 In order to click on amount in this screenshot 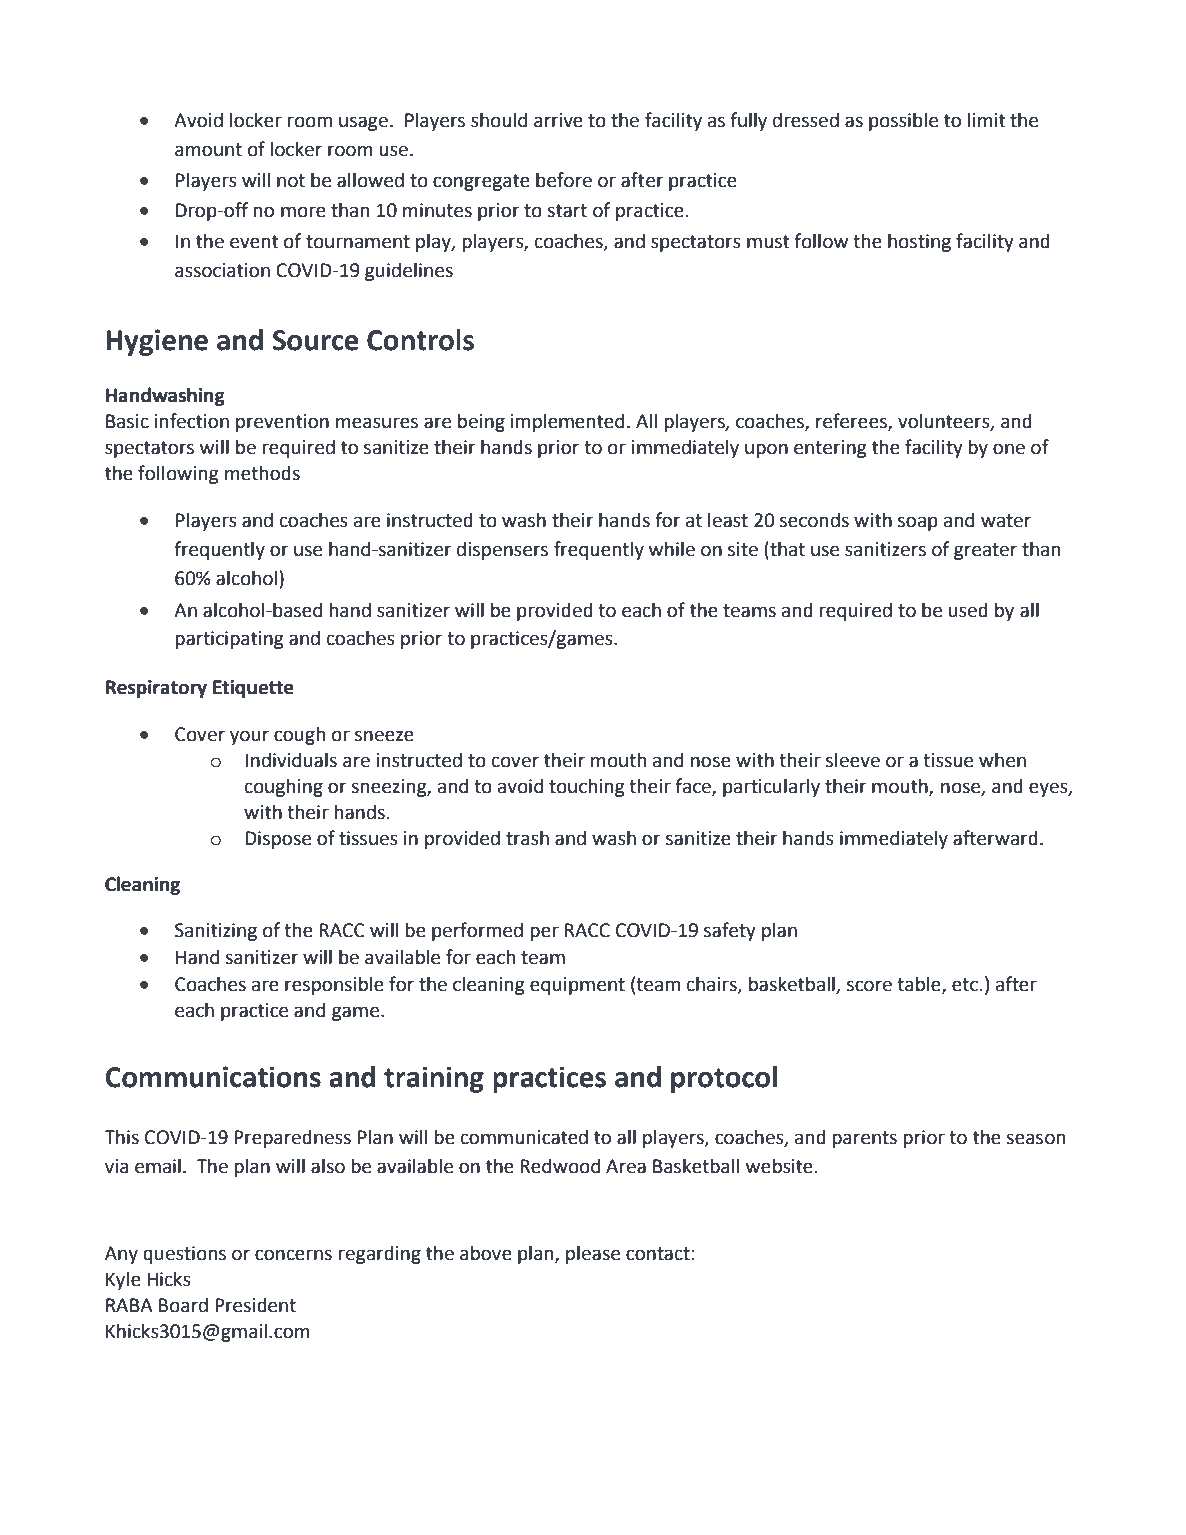, I will do `click(208, 150)`.
